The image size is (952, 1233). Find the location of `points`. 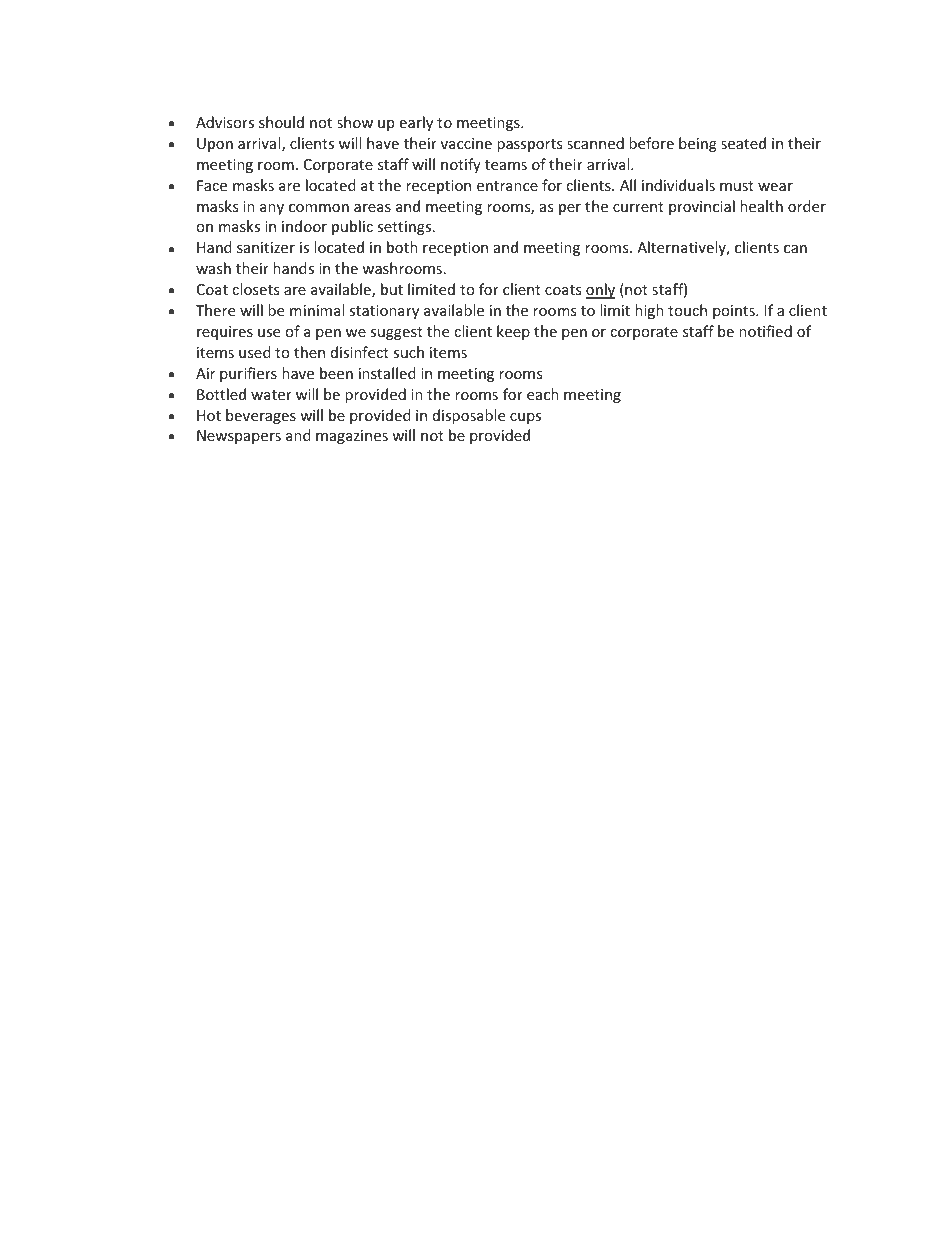

points is located at coordinates (735, 312).
